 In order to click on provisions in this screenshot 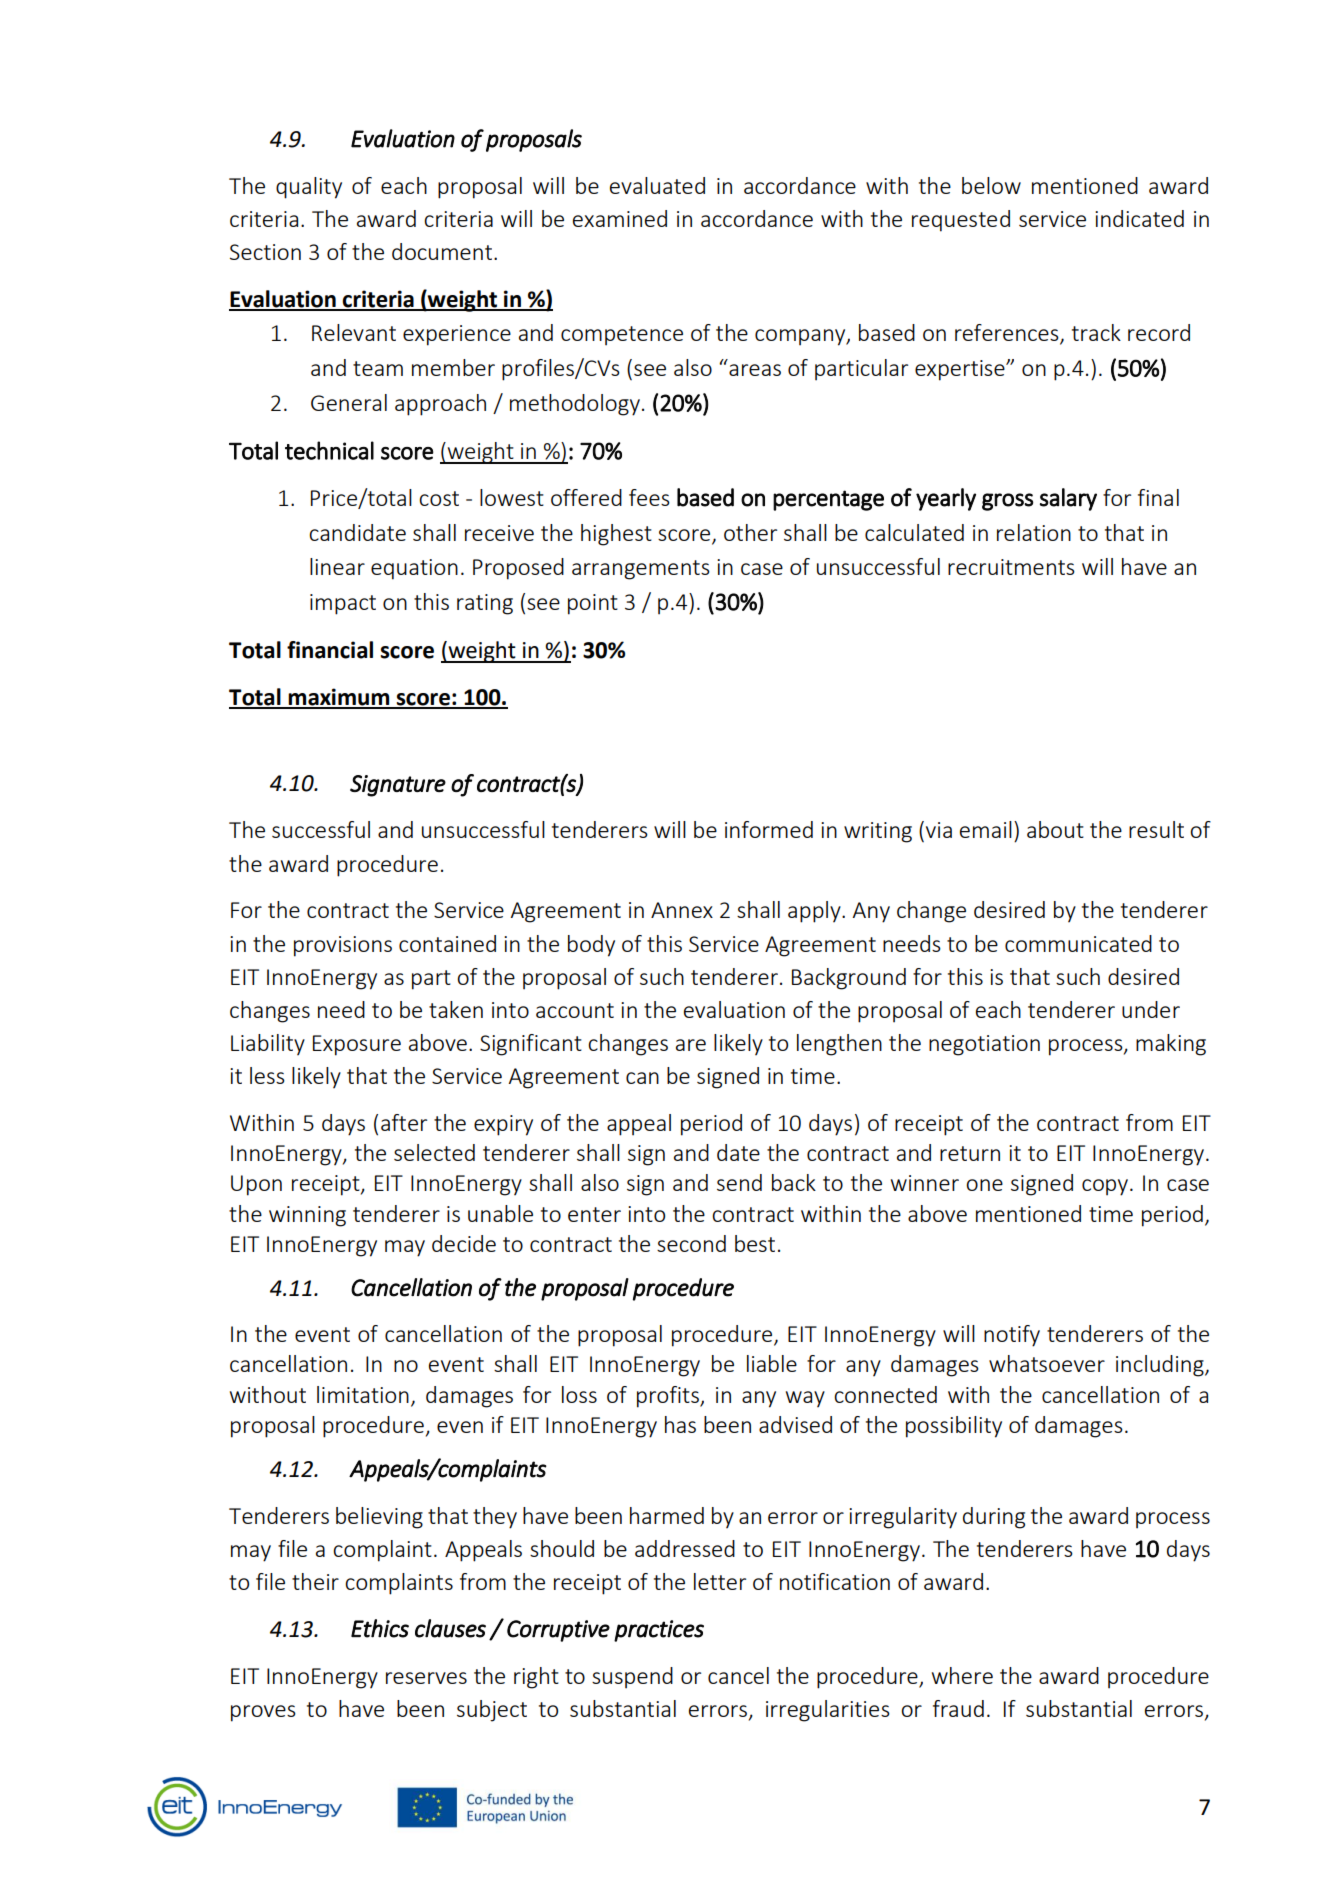, I will do `click(343, 946)`.
